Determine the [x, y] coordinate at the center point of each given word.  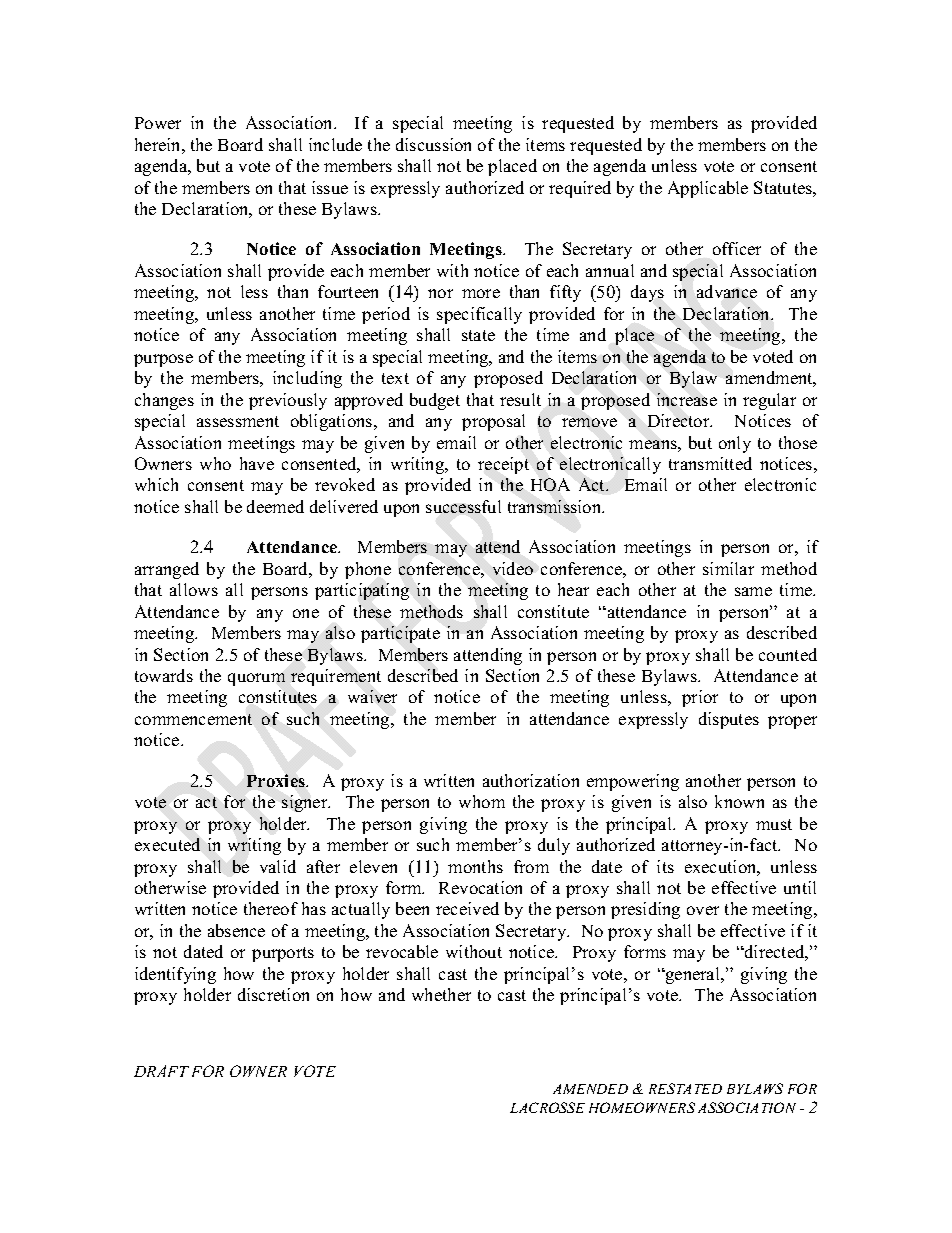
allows [194, 589]
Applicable [708, 189]
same [753, 591]
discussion [433, 144]
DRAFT [161, 1071]
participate [400, 634]
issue [330, 187]
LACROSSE [547, 1107]
